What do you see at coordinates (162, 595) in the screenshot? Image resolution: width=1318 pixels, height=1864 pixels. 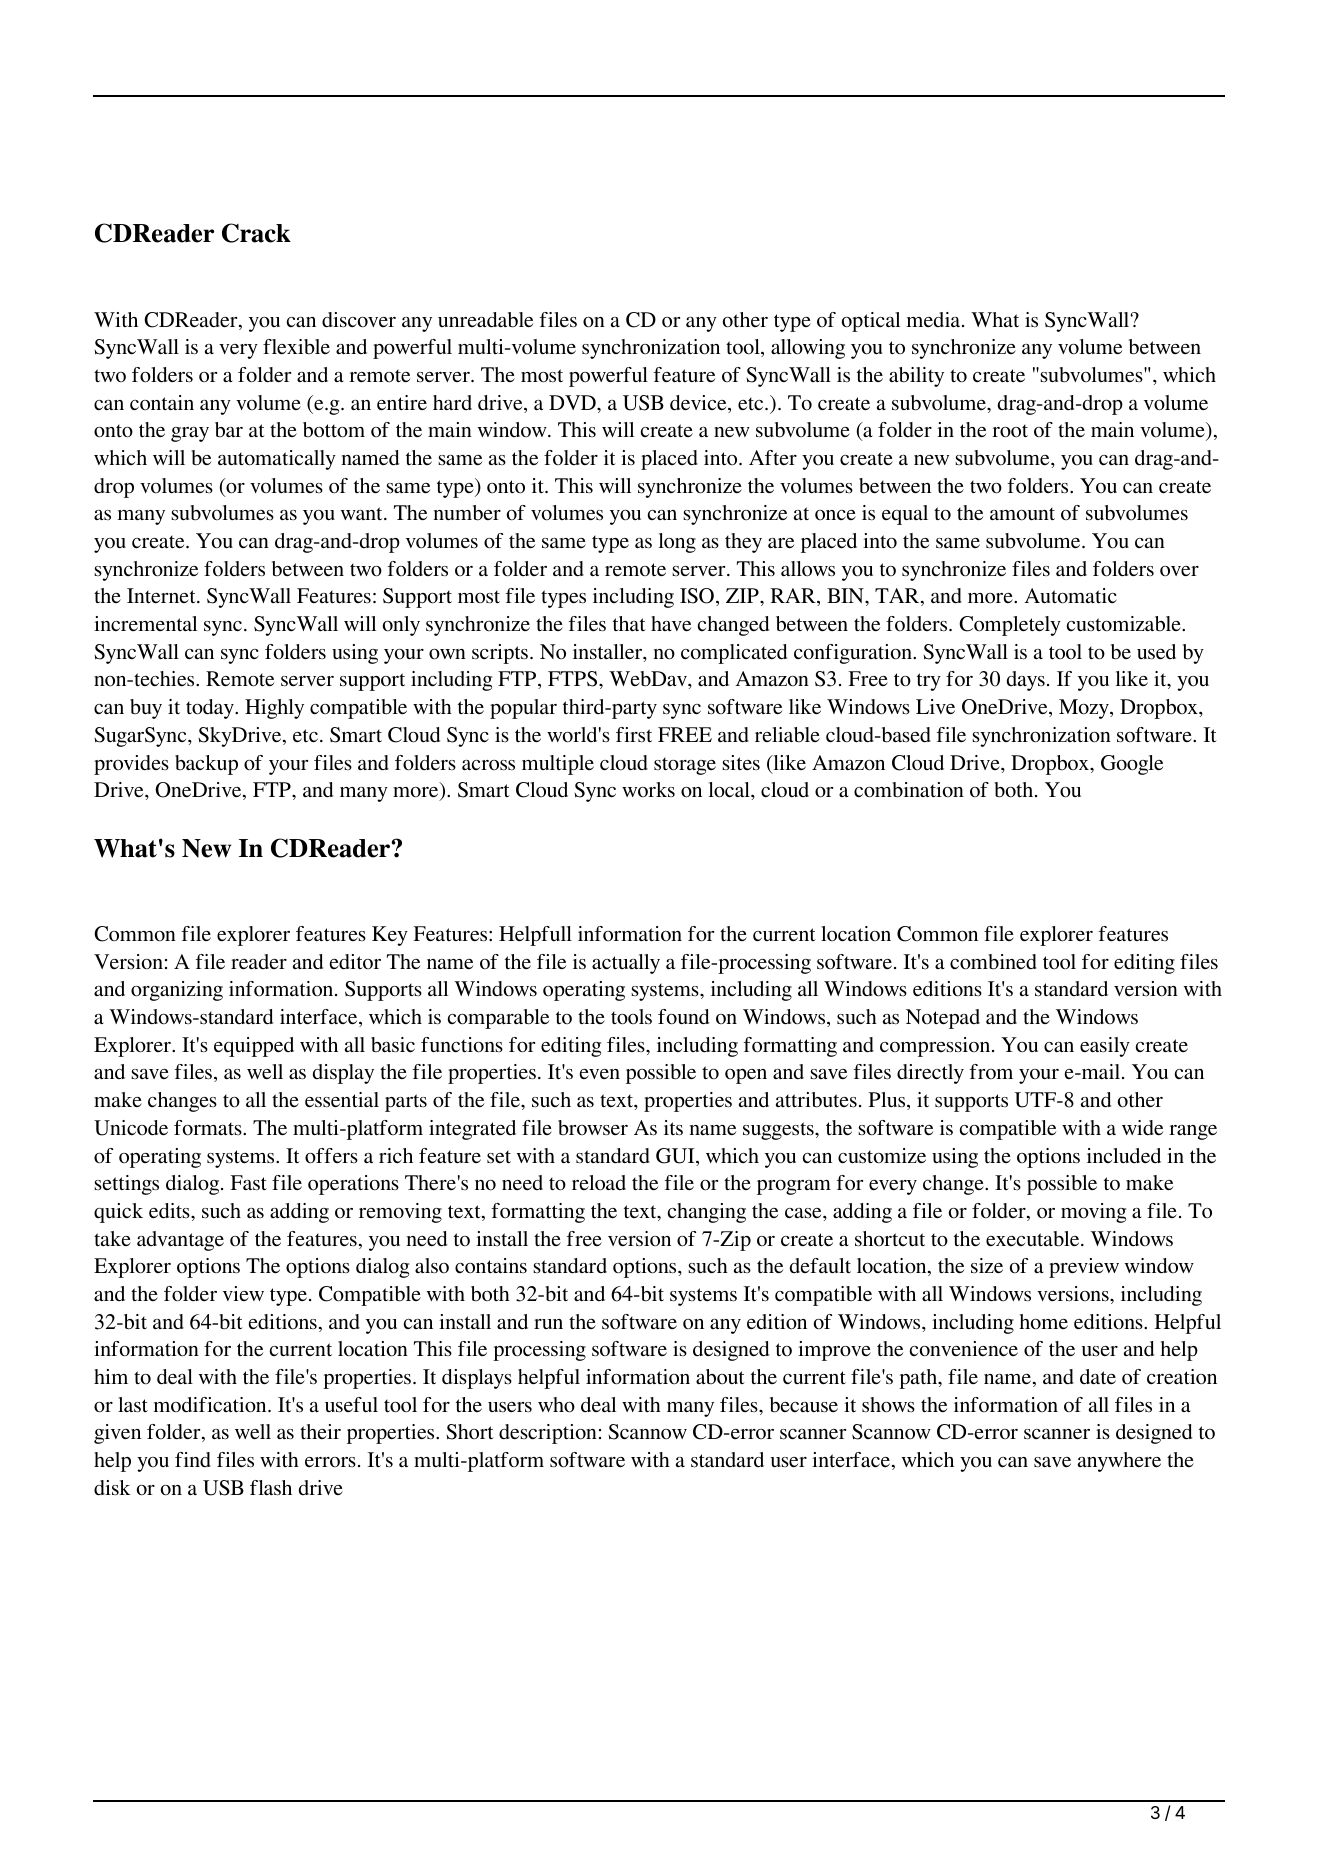 I see `Internet` at bounding box center [162, 595].
